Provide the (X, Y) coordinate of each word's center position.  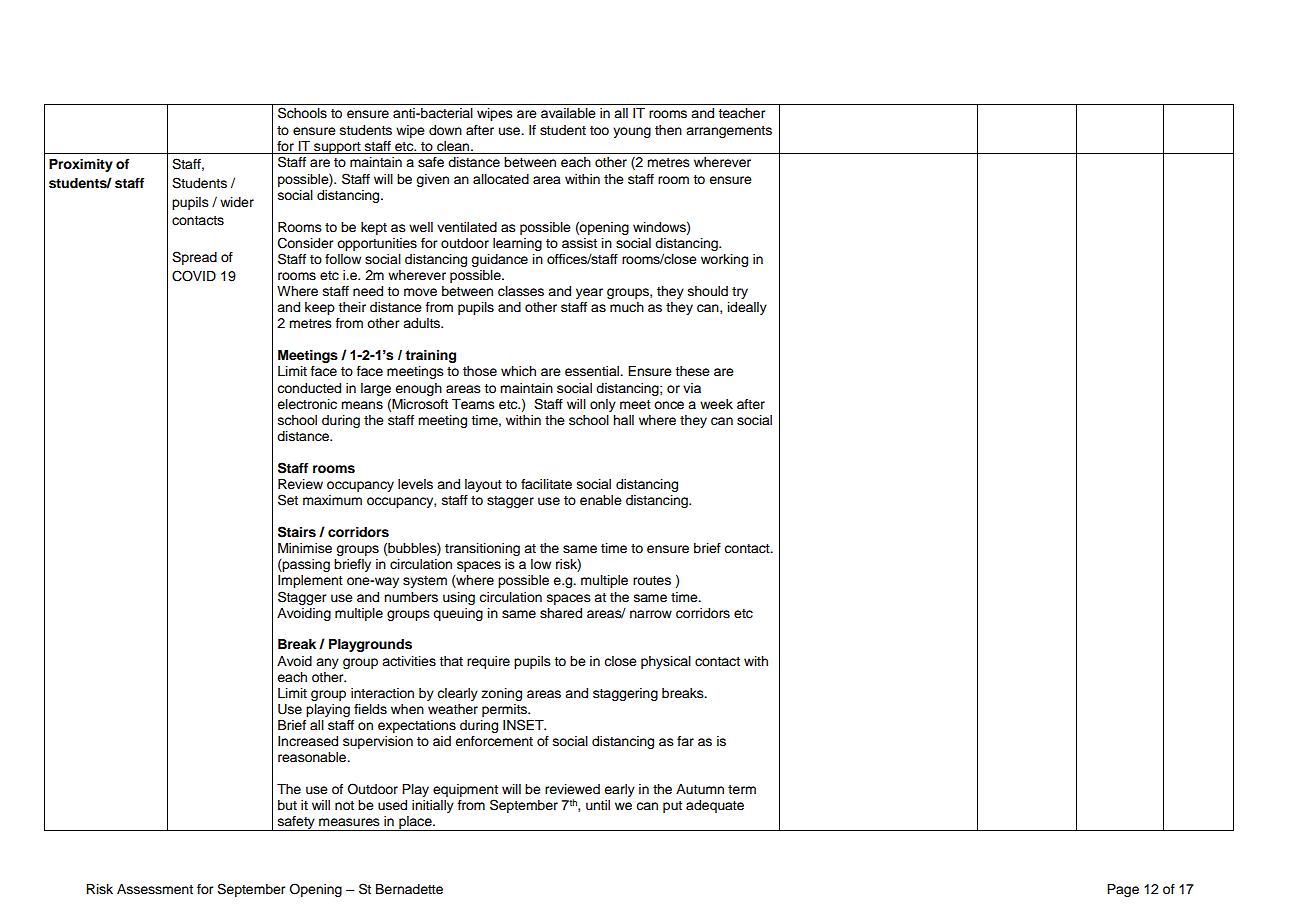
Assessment (155, 889)
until (598, 805)
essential (593, 371)
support (337, 148)
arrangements (729, 132)
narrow (651, 614)
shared (561, 613)
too (599, 130)
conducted (309, 388)
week (716, 404)
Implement (310, 581)
